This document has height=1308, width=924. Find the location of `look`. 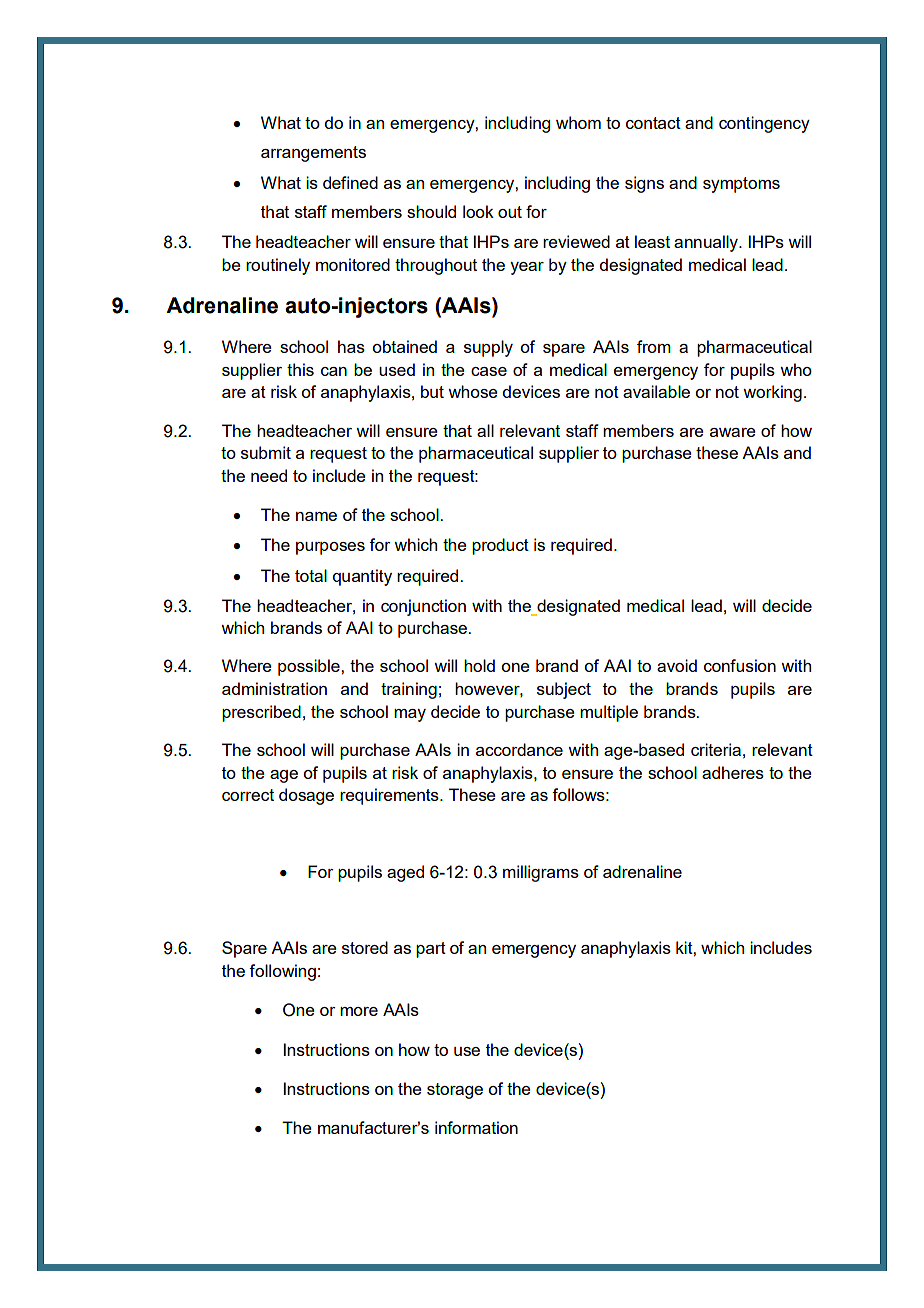

look is located at coordinates (478, 211).
